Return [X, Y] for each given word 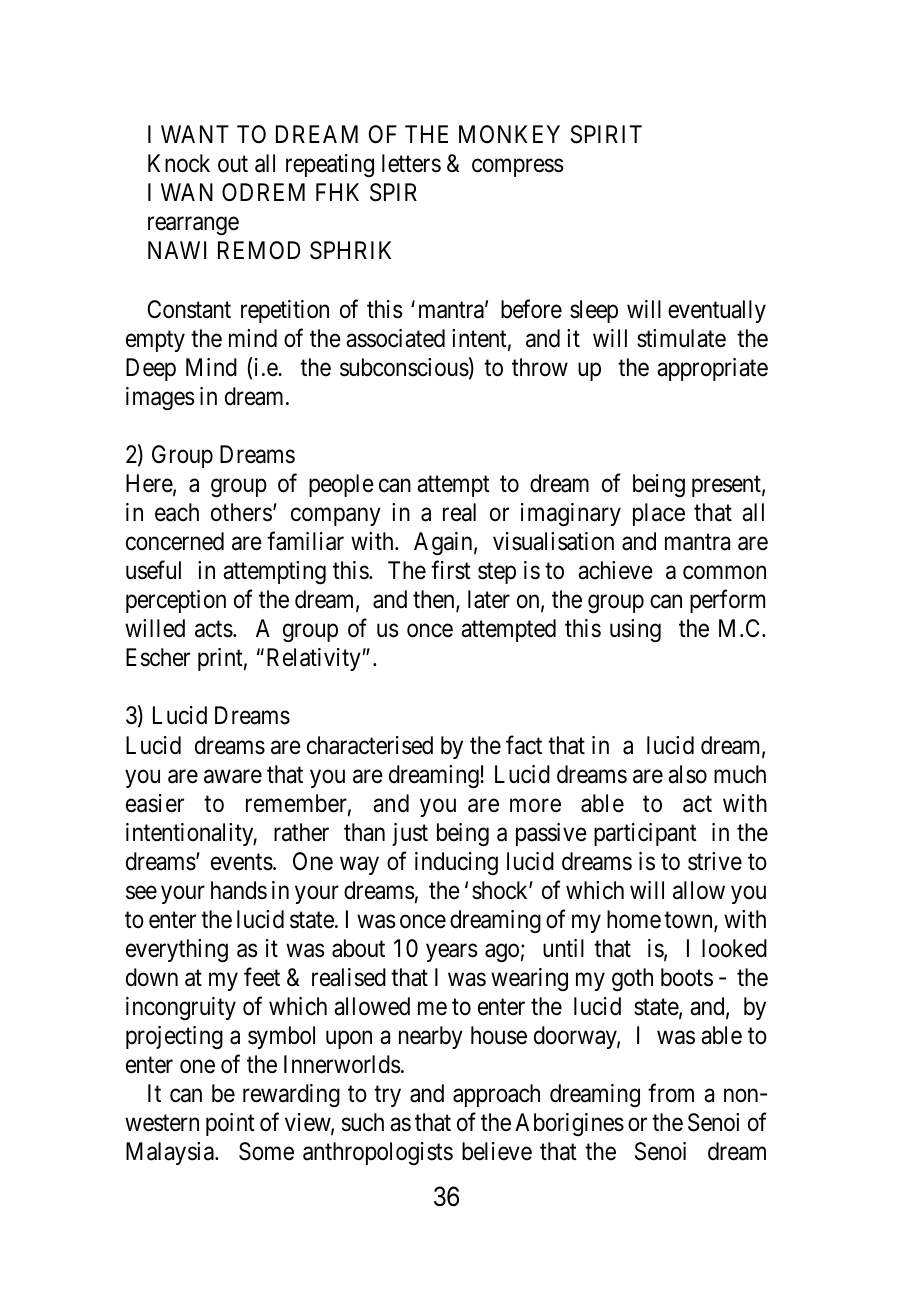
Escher [158, 657]
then [435, 600]
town [689, 921]
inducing [456, 864]
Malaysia [171, 1153]
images [160, 399]
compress [518, 168]
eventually [717, 311]
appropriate [712, 369]
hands [239, 890]
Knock [179, 163]
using [635, 631]
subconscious [404, 367]
